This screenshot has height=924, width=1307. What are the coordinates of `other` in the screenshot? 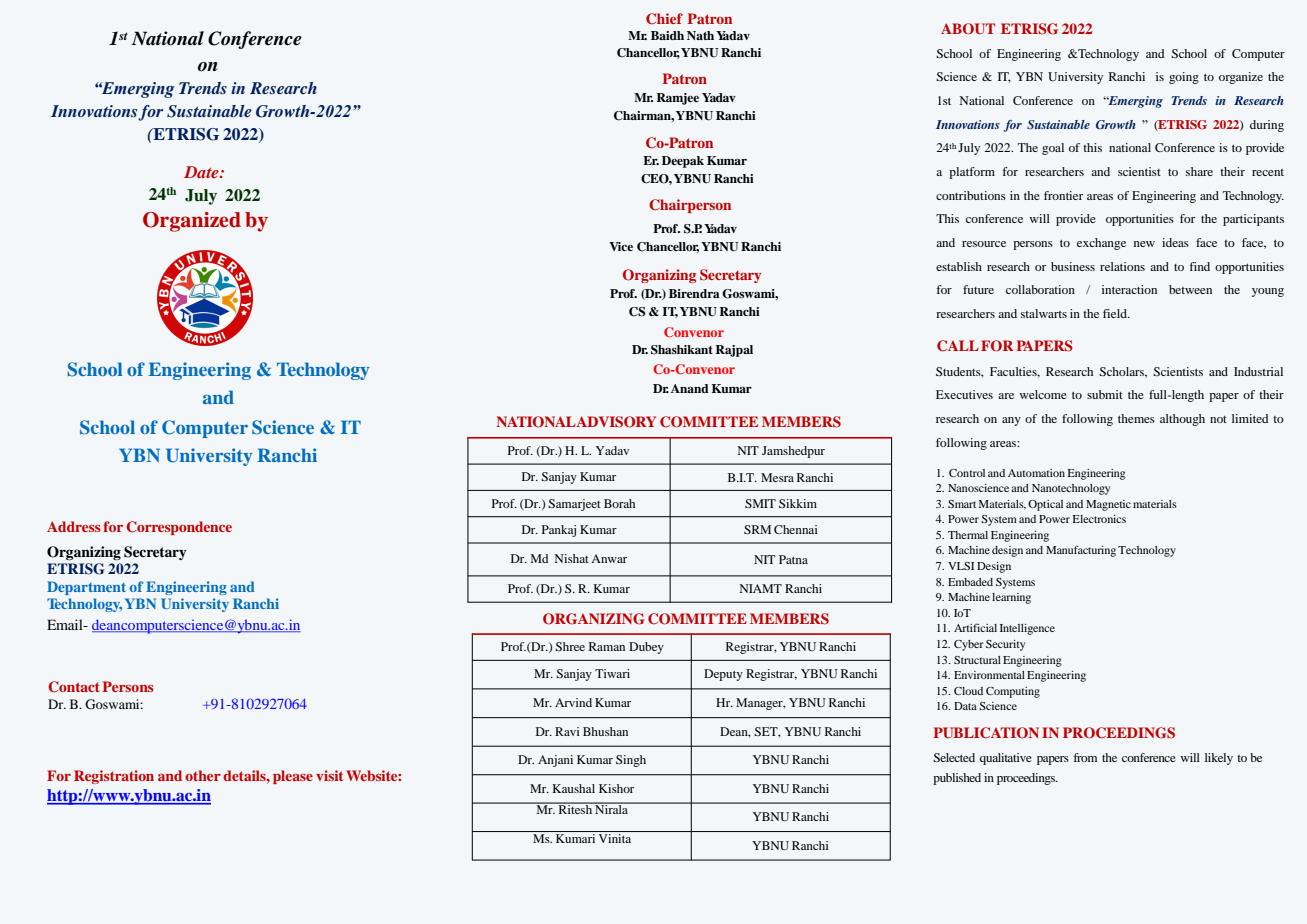 It's located at (203, 775).
